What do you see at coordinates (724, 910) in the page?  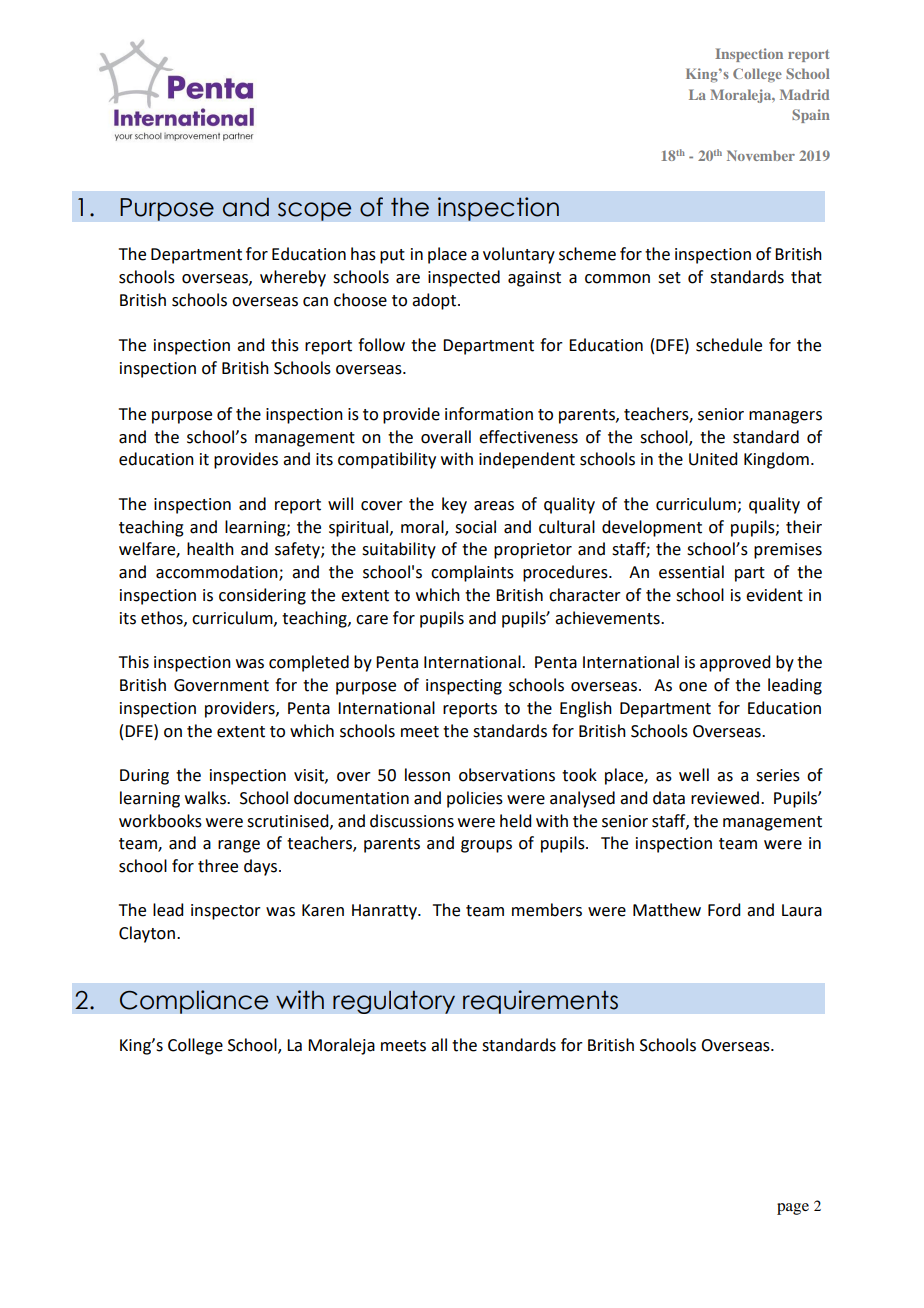 I see `Ford` at bounding box center [724, 910].
